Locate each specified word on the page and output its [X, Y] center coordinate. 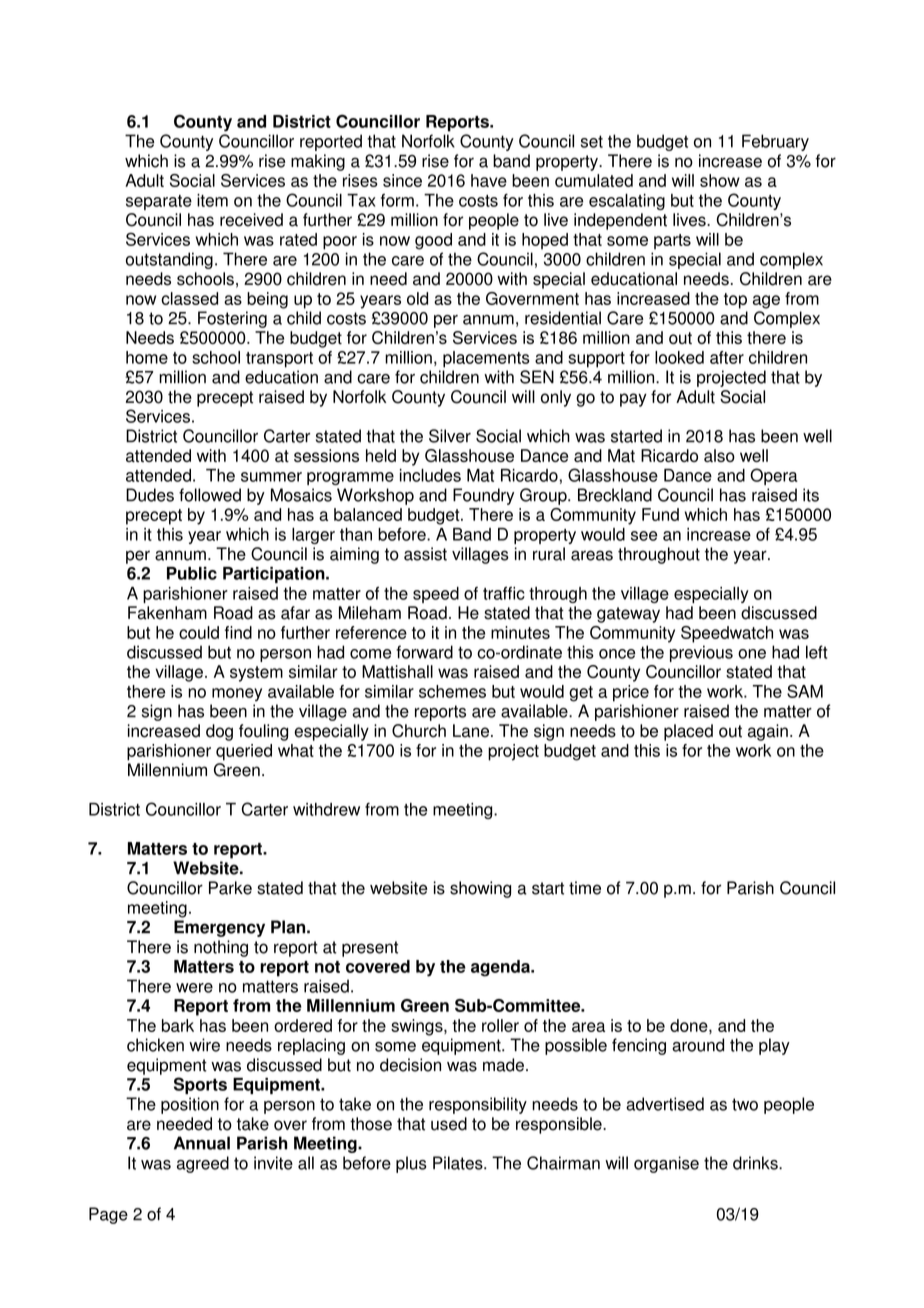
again [768, 732]
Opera [774, 476]
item [212, 200]
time [585, 888]
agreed [203, 1164]
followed [210, 495]
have [489, 180]
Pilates [459, 1163]
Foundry [483, 496]
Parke [230, 888]
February [775, 142]
